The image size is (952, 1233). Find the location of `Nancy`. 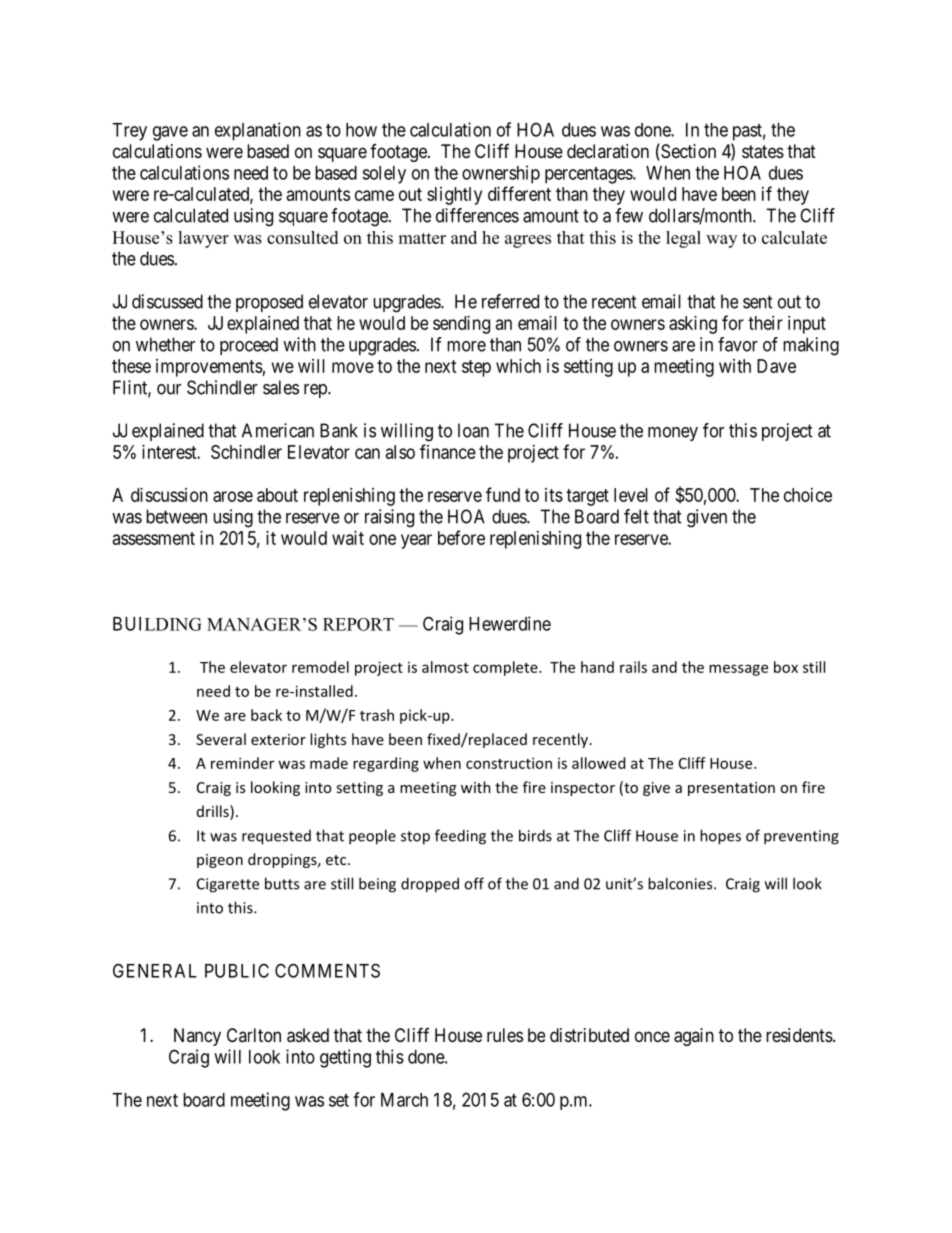

Nancy is located at coordinates (197, 1037).
